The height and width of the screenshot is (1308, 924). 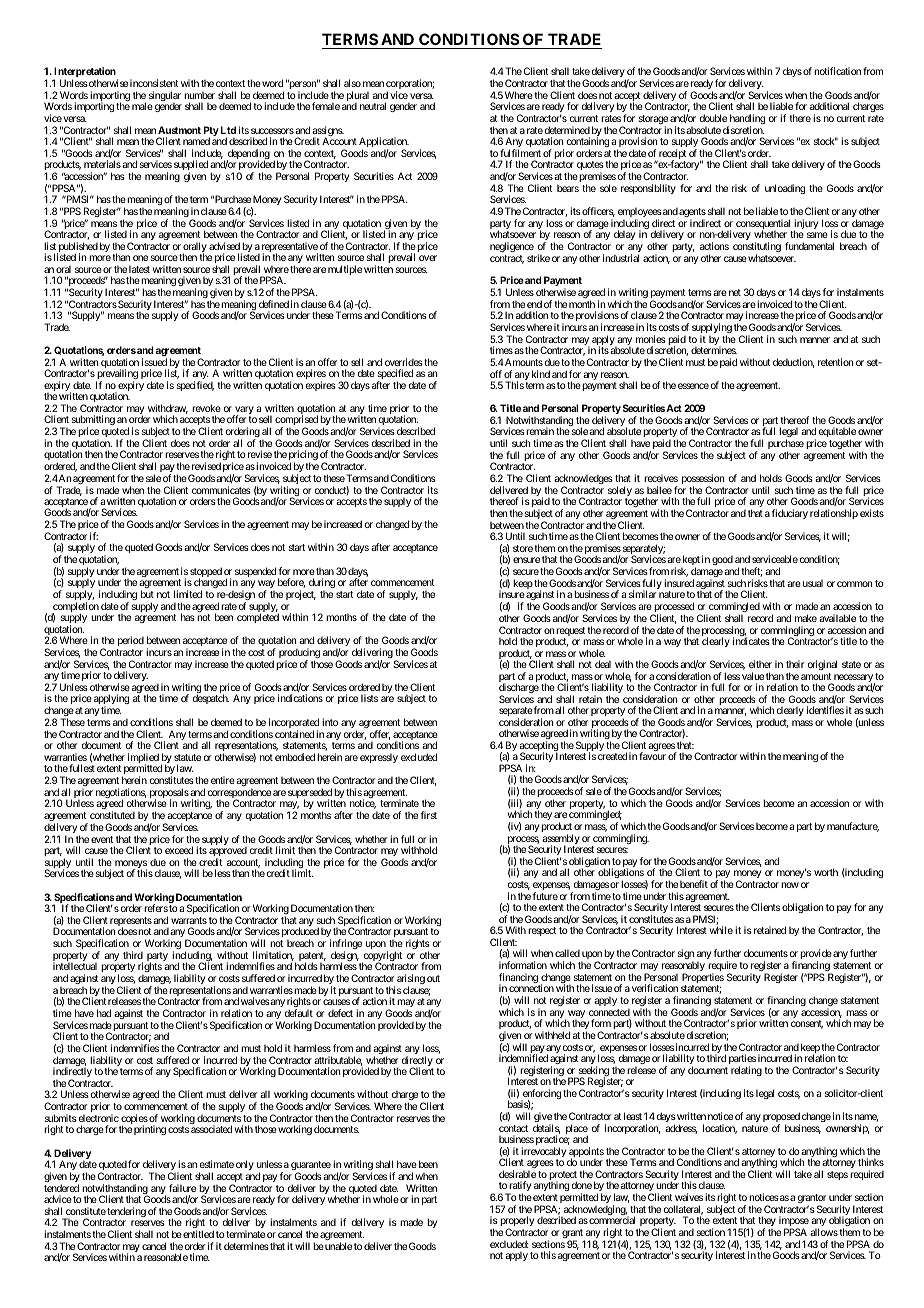 I want to click on fulfilment, so click(x=520, y=153).
